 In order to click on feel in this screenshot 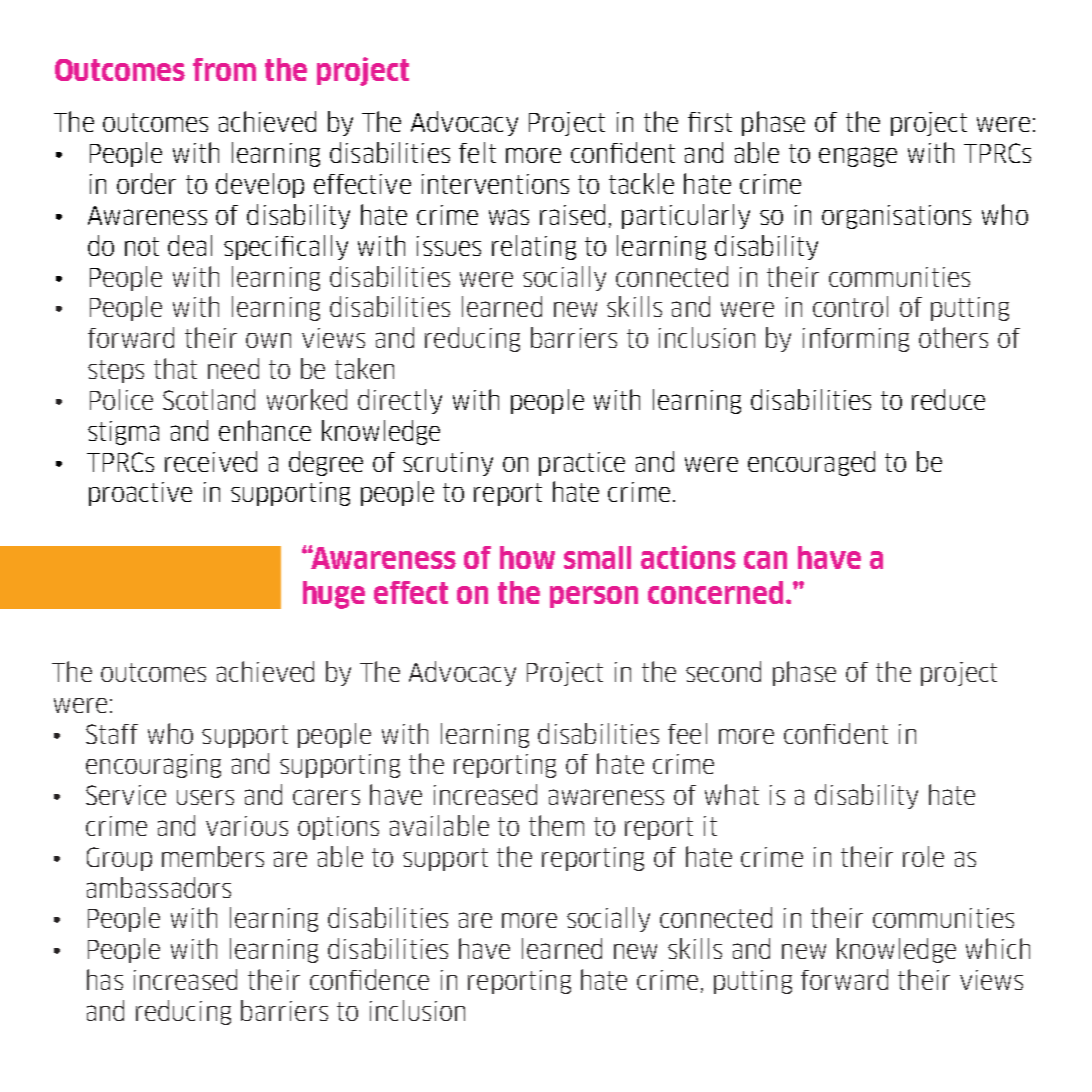, I will do `click(687, 733)`.
